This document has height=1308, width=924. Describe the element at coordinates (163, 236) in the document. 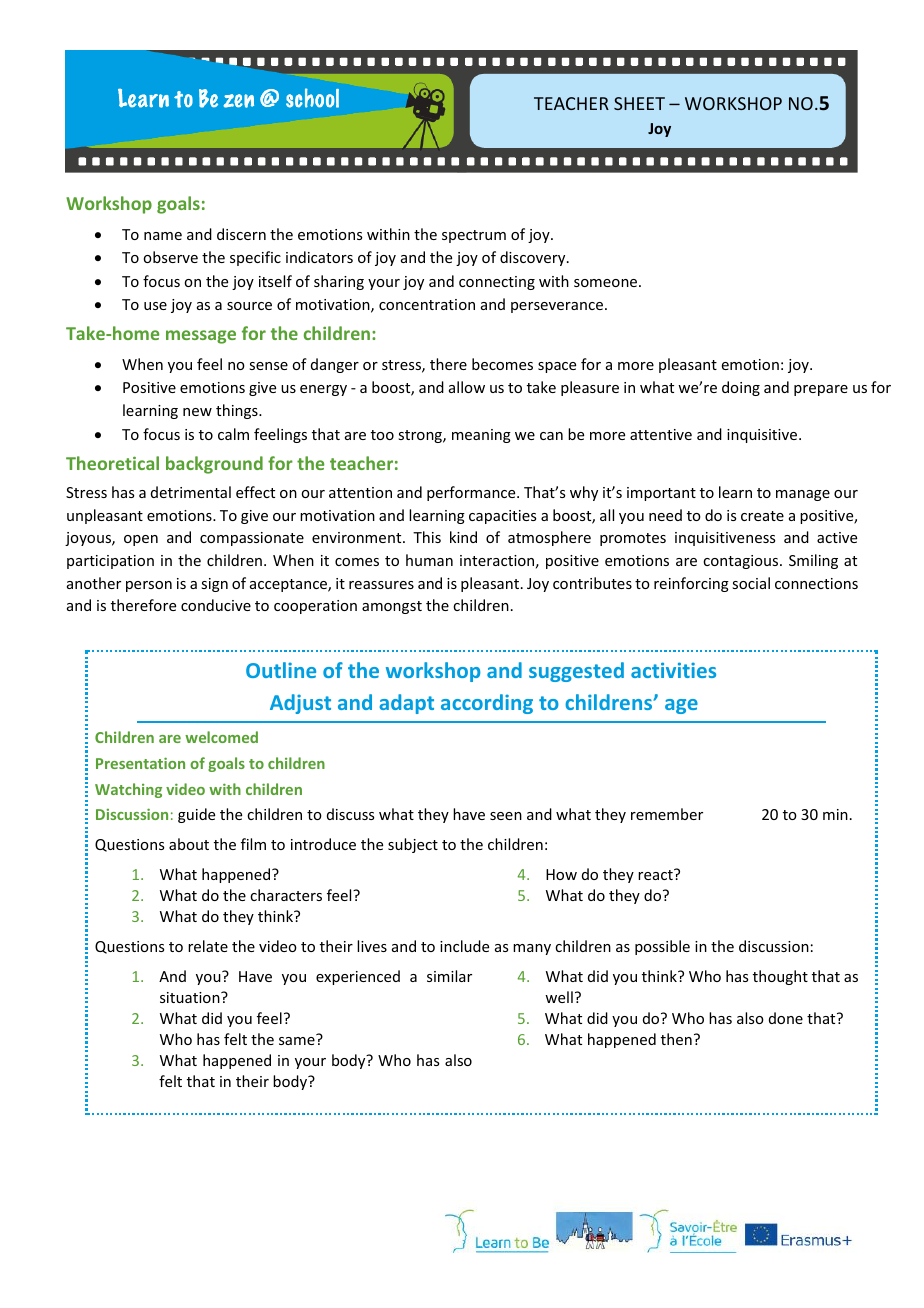

I see `name` at that location.
